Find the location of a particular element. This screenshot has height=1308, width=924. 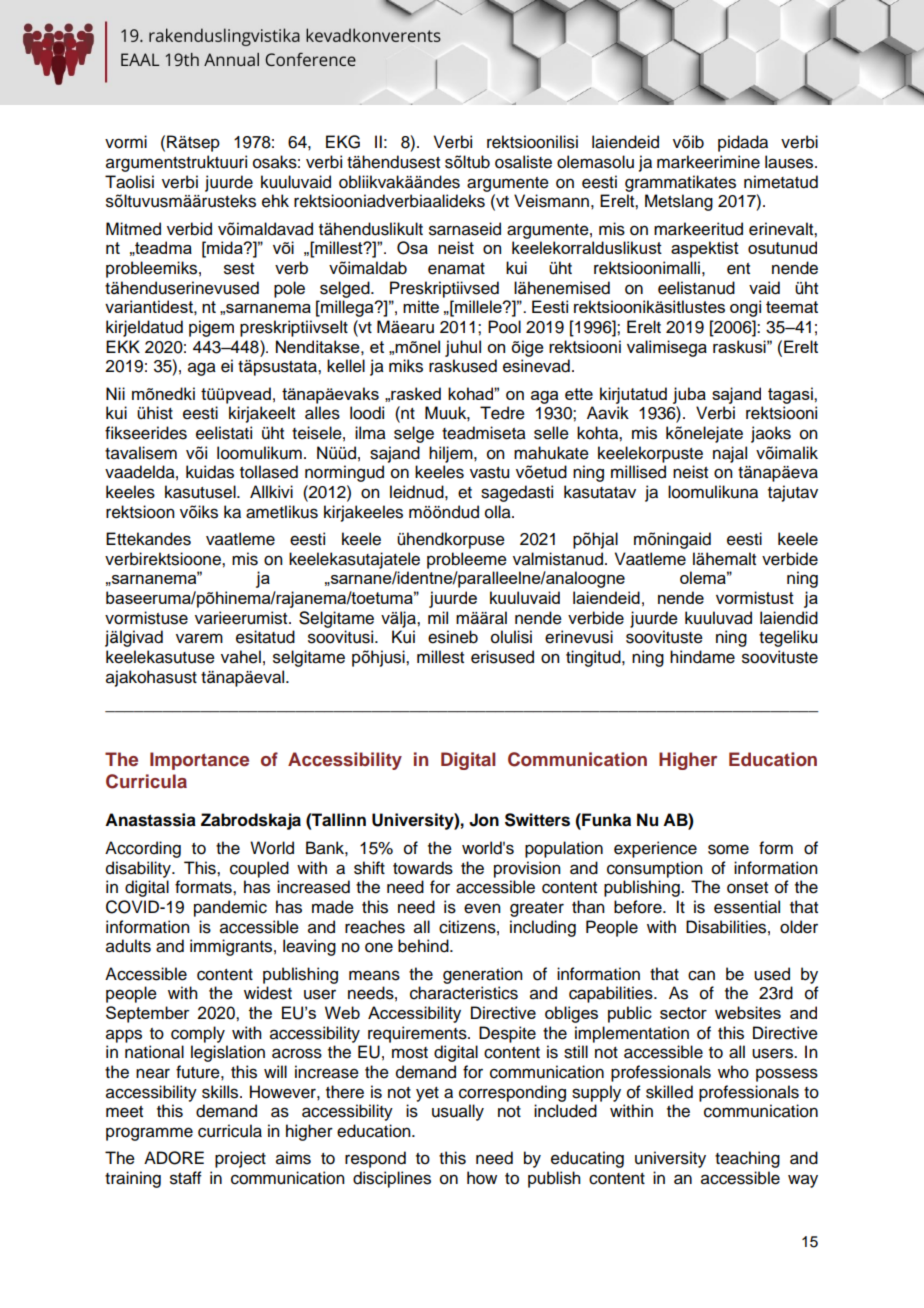

vastu is located at coordinates (489, 473).
